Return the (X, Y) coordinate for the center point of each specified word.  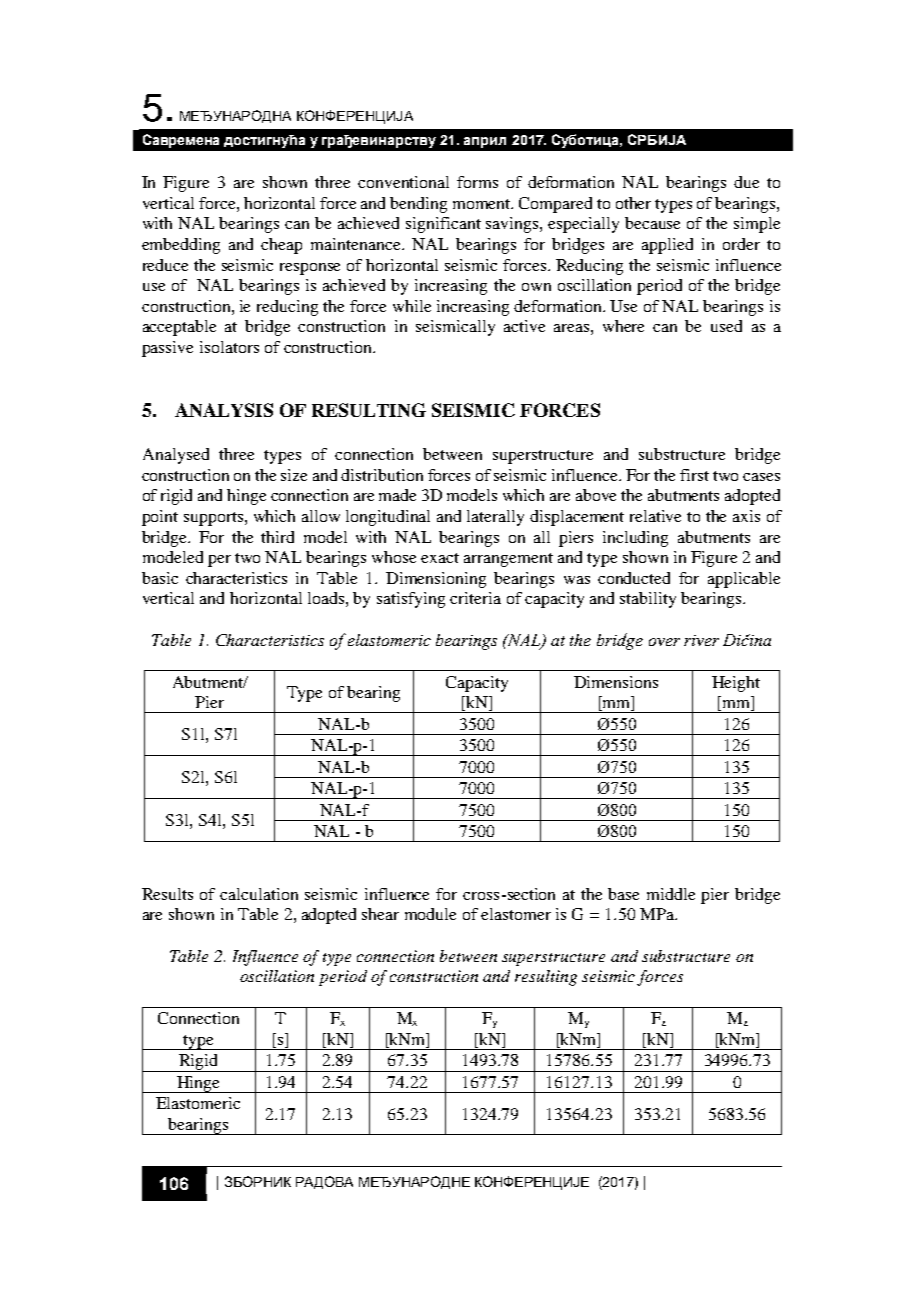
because (652, 223)
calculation (259, 894)
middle (671, 894)
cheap (281, 246)
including (635, 539)
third (277, 537)
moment (483, 204)
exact (440, 558)
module (430, 914)
